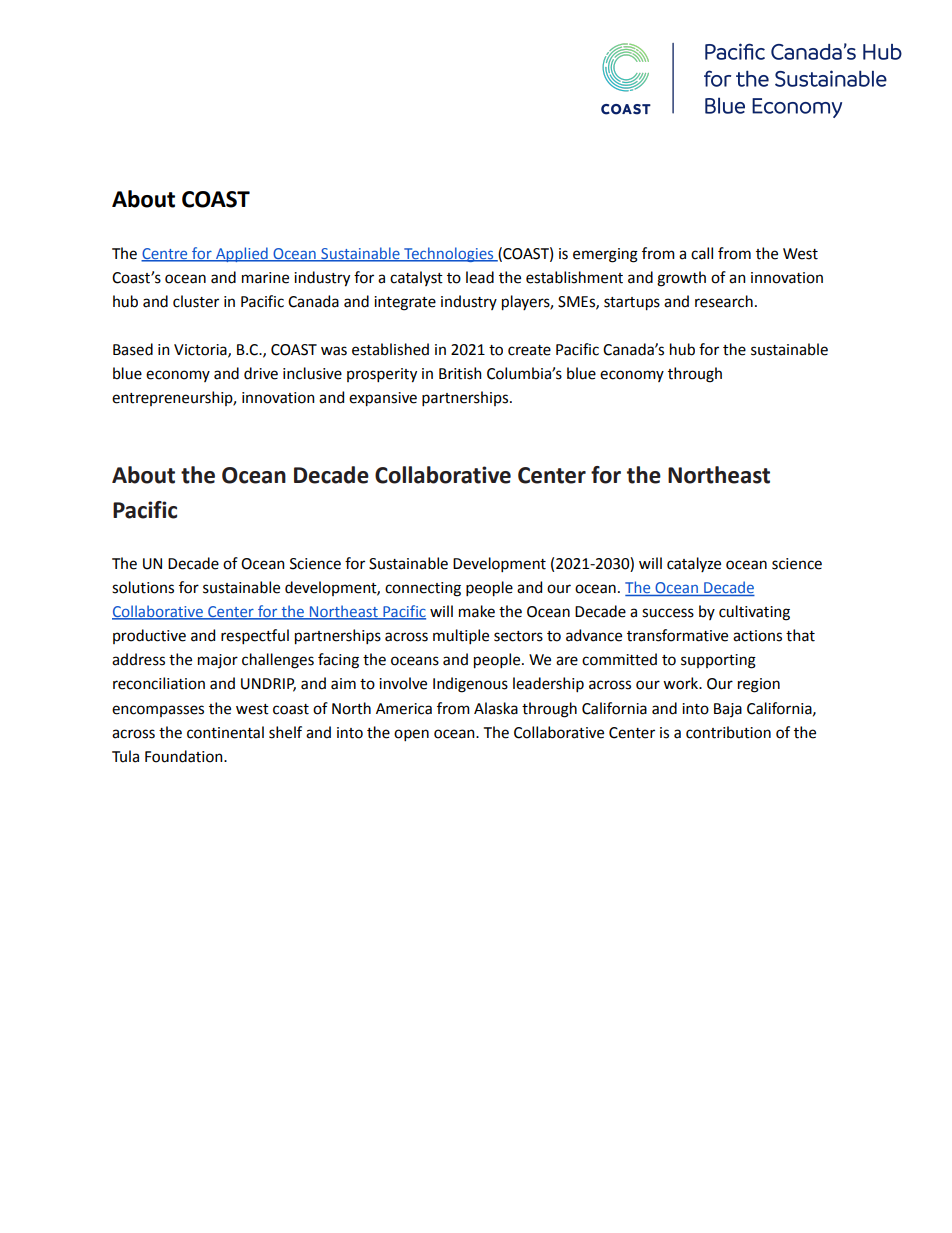 The image size is (952, 1233). I want to click on contribution, so click(728, 732).
